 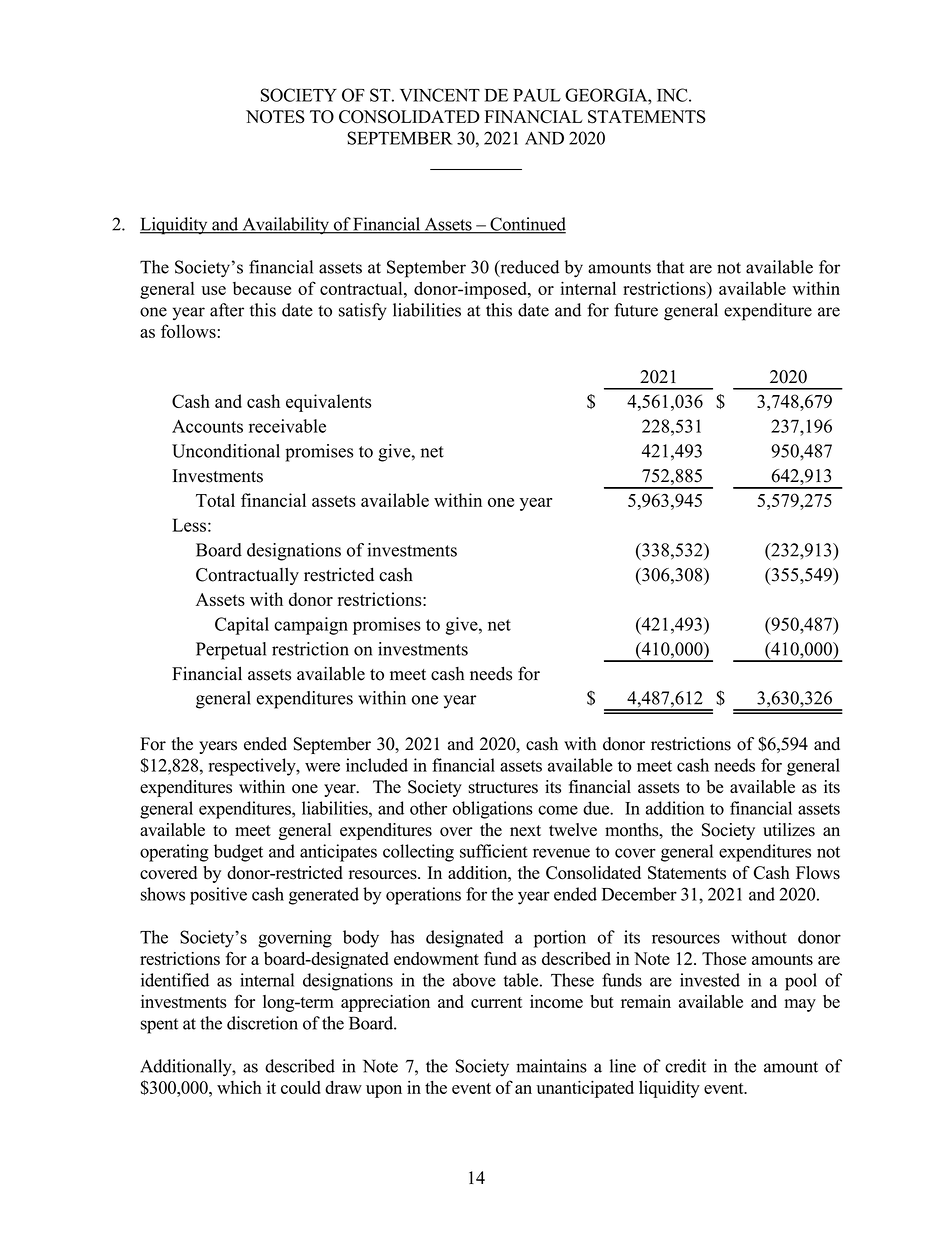 What do you see at coordinates (551, 1066) in the document?
I see `maintains` at bounding box center [551, 1066].
